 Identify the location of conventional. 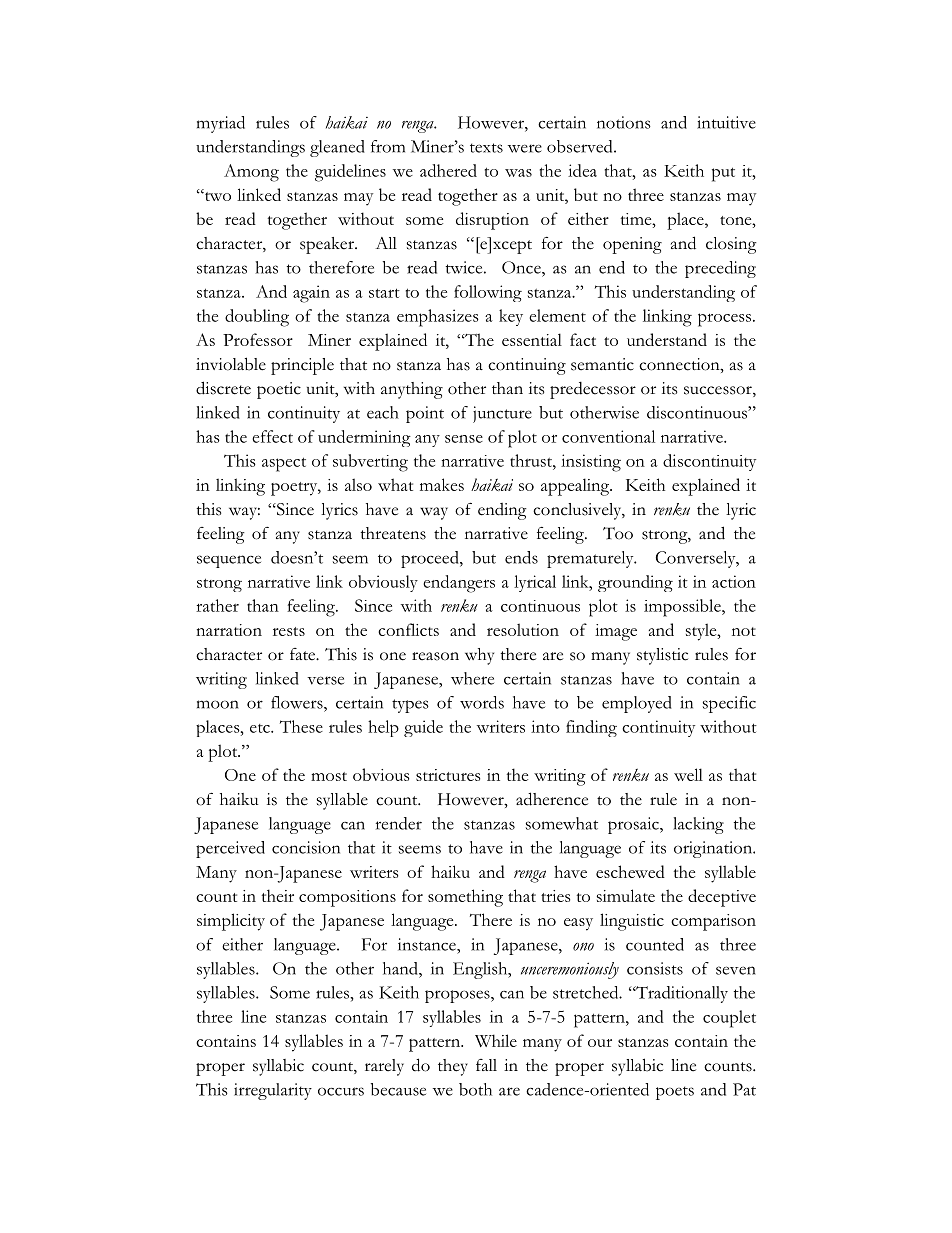
(608, 436).
